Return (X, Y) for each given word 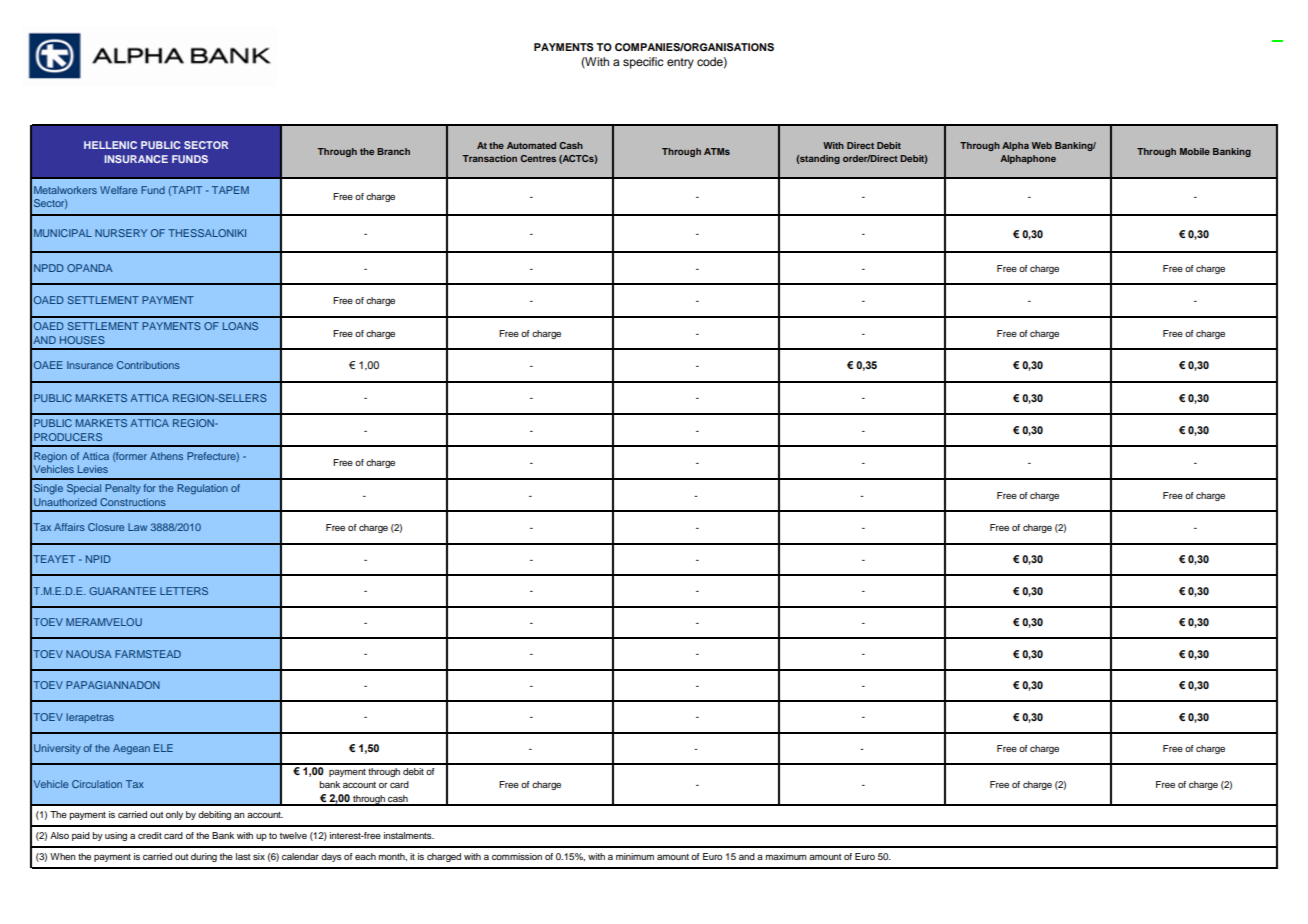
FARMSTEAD (148, 654)
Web (1041, 145)
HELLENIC (110, 145)
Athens (166, 456)
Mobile (1195, 151)
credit (150, 835)
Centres (538, 158)
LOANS (240, 326)
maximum (786, 856)
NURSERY (121, 233)
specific (643, 63)
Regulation (202, 489)
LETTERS (184, 591)
